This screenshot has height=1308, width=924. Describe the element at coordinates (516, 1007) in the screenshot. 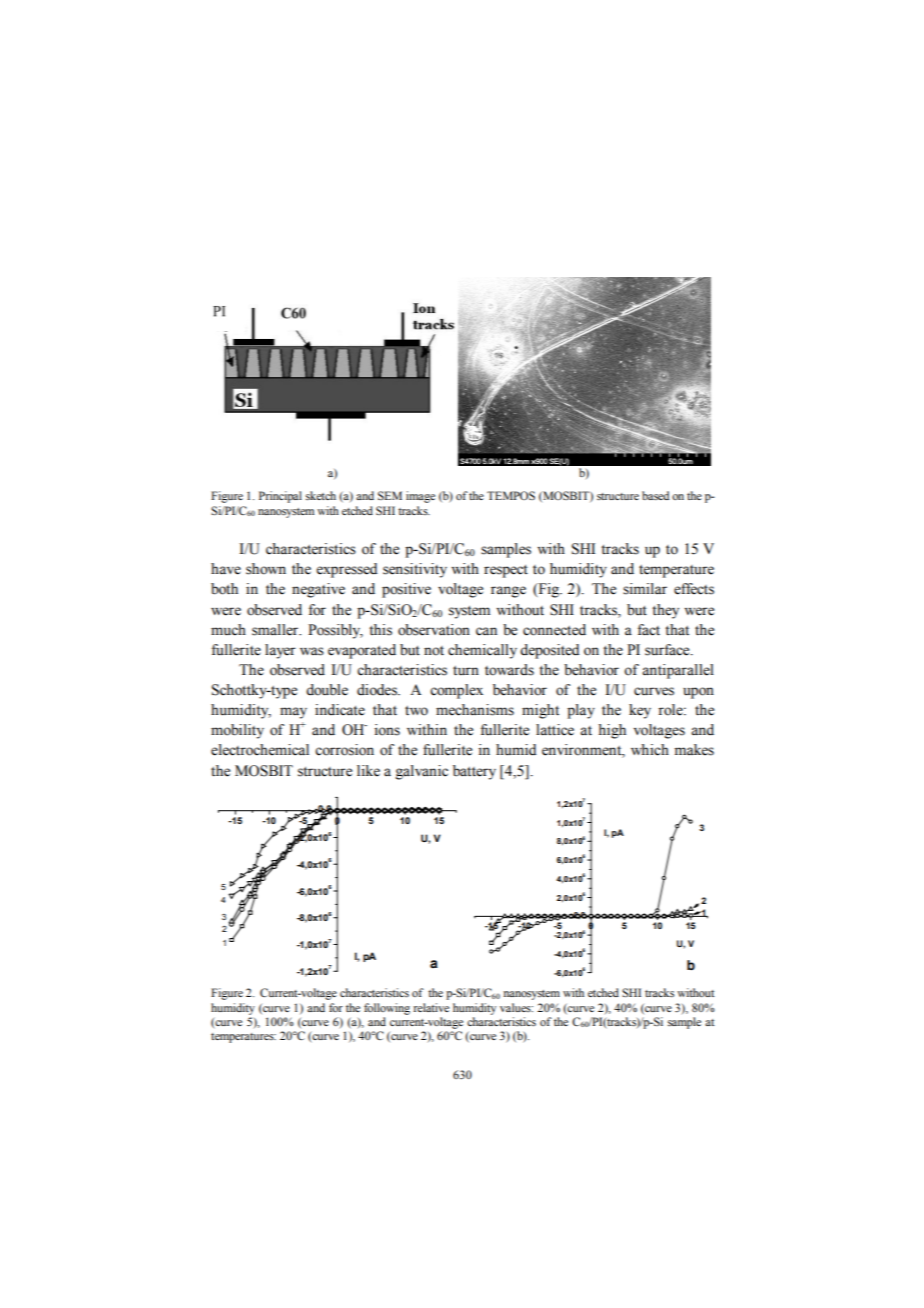

I see `values` at that location.
